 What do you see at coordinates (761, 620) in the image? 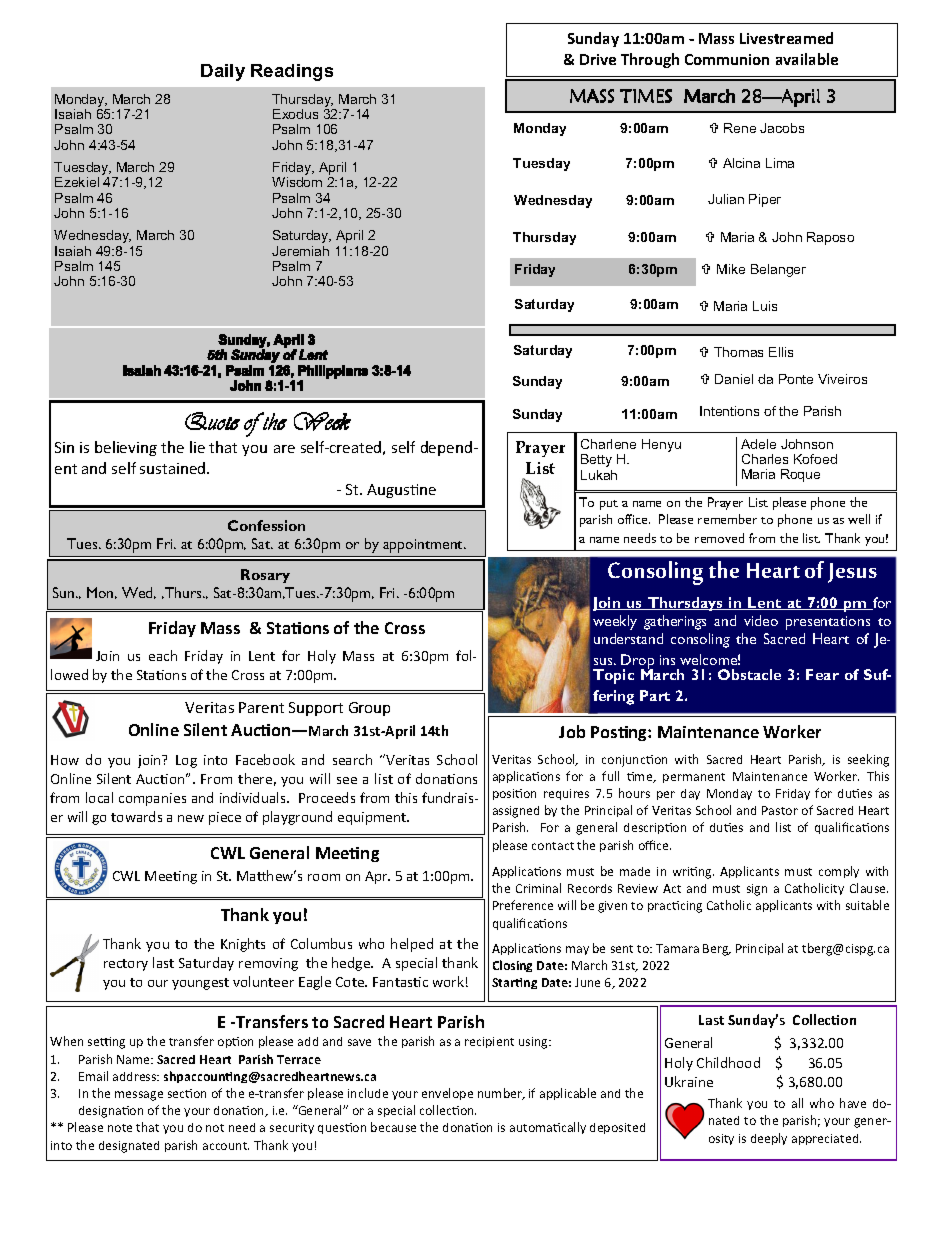
I see `video` at bounding box center [761, 620].
